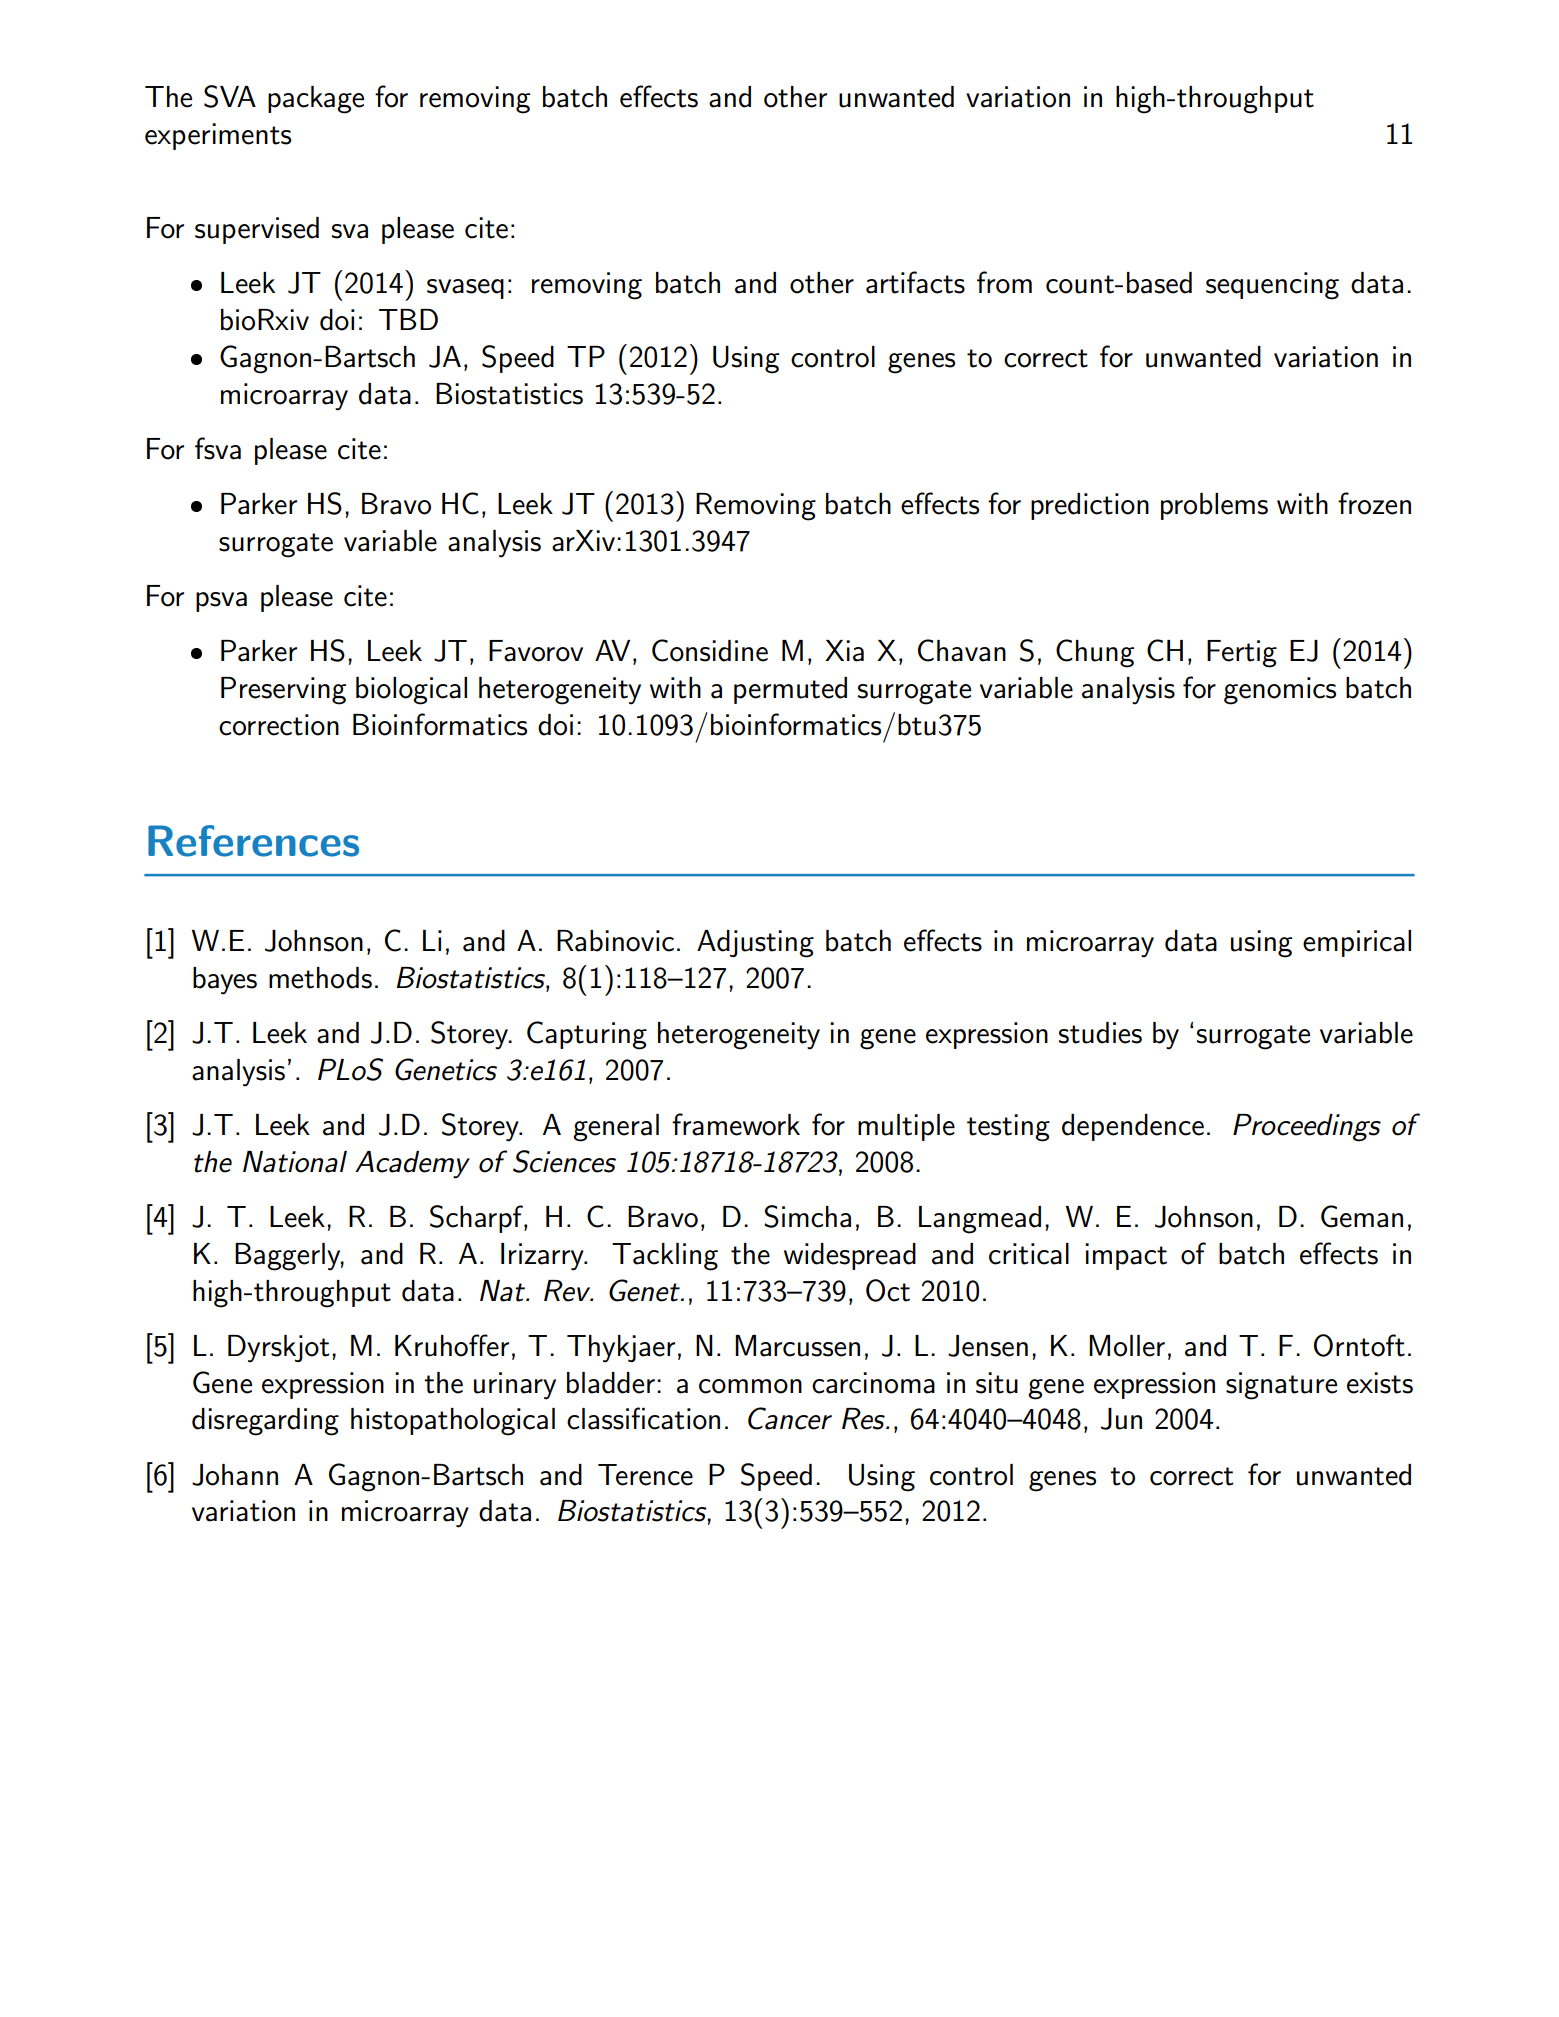 This screenshot has width=1559, height=2017. I want to click on genomics, so click(1280, 691).
